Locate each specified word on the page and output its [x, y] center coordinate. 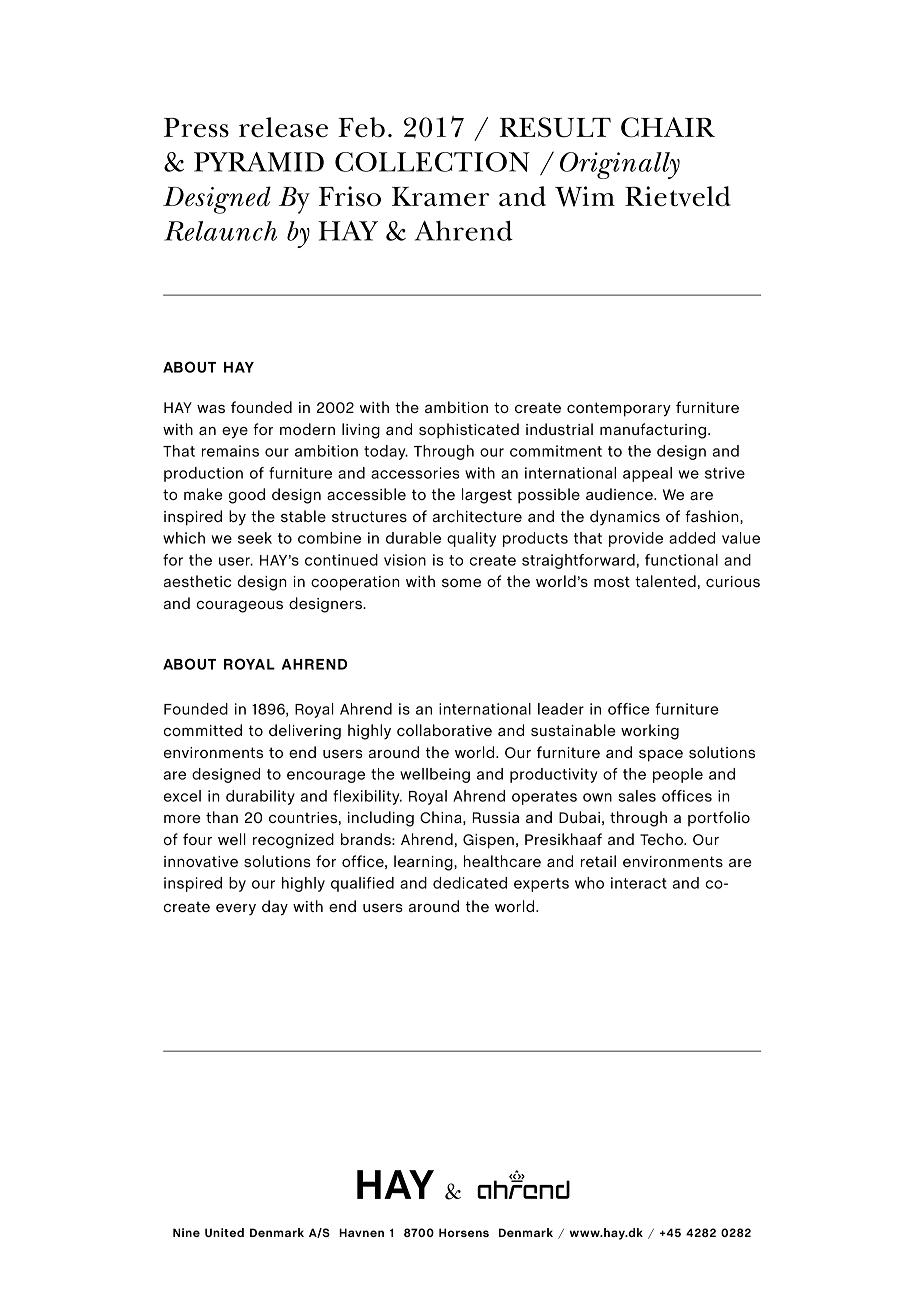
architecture [477, 516]
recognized [293, 841]
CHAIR [668, 127]
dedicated [470, 883]
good [247, 496]
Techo [663, 839]
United [224, 1232]
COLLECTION [432, 162]
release [283, 127]
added [692, 538]
